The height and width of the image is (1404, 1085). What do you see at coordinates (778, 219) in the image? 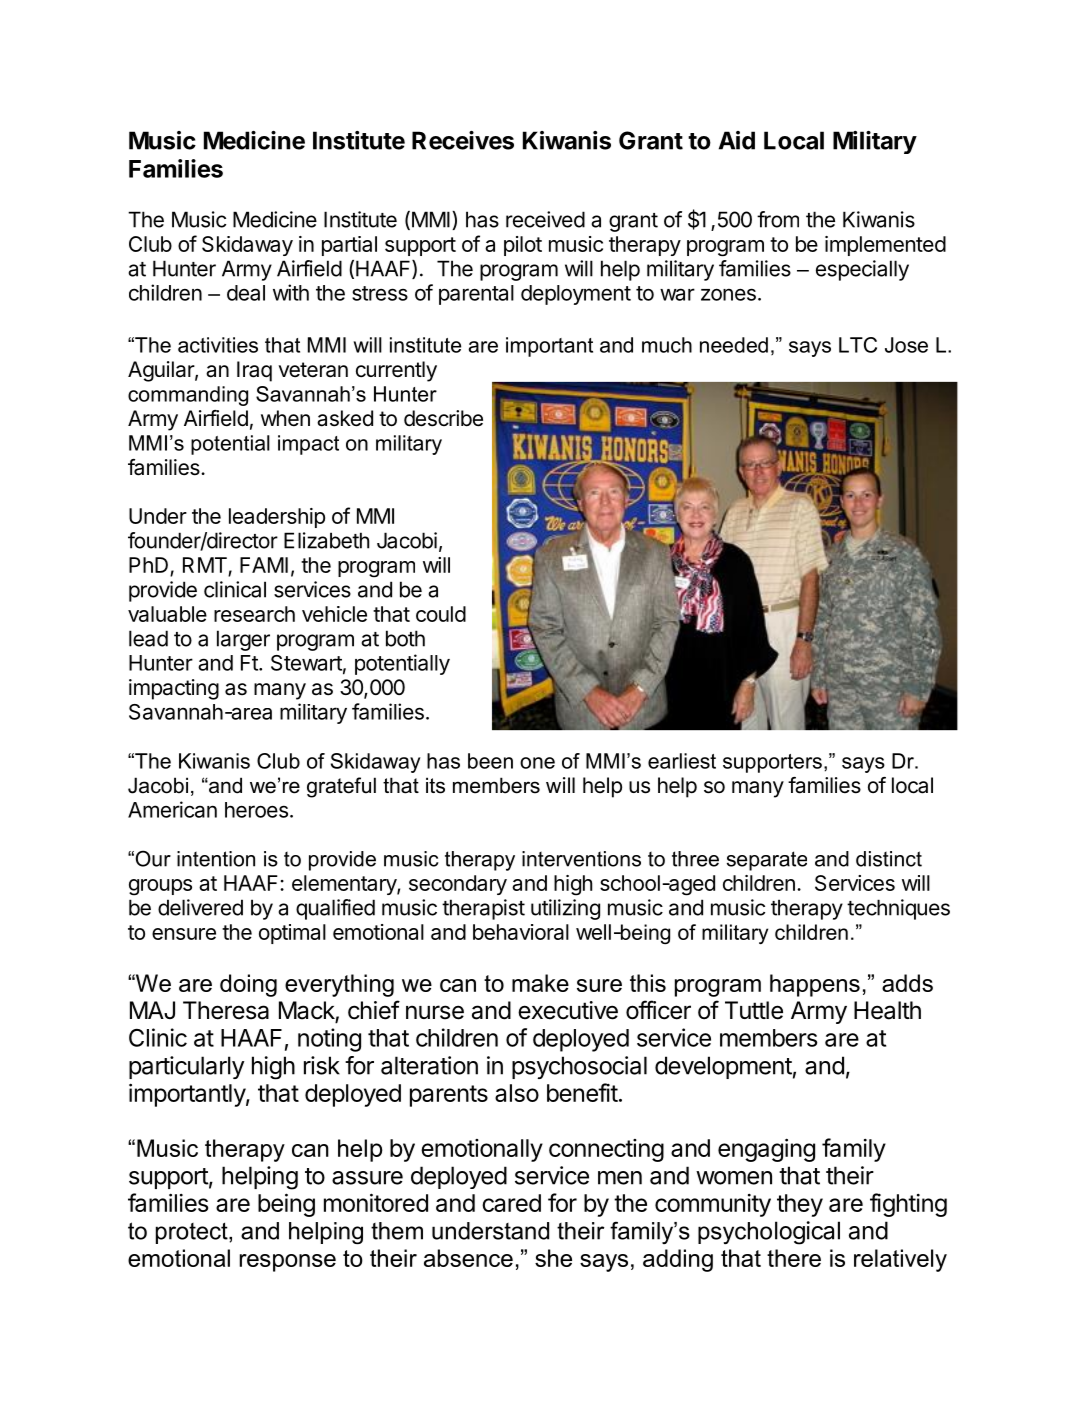
I see `from` at bounding box center [778, 219].
